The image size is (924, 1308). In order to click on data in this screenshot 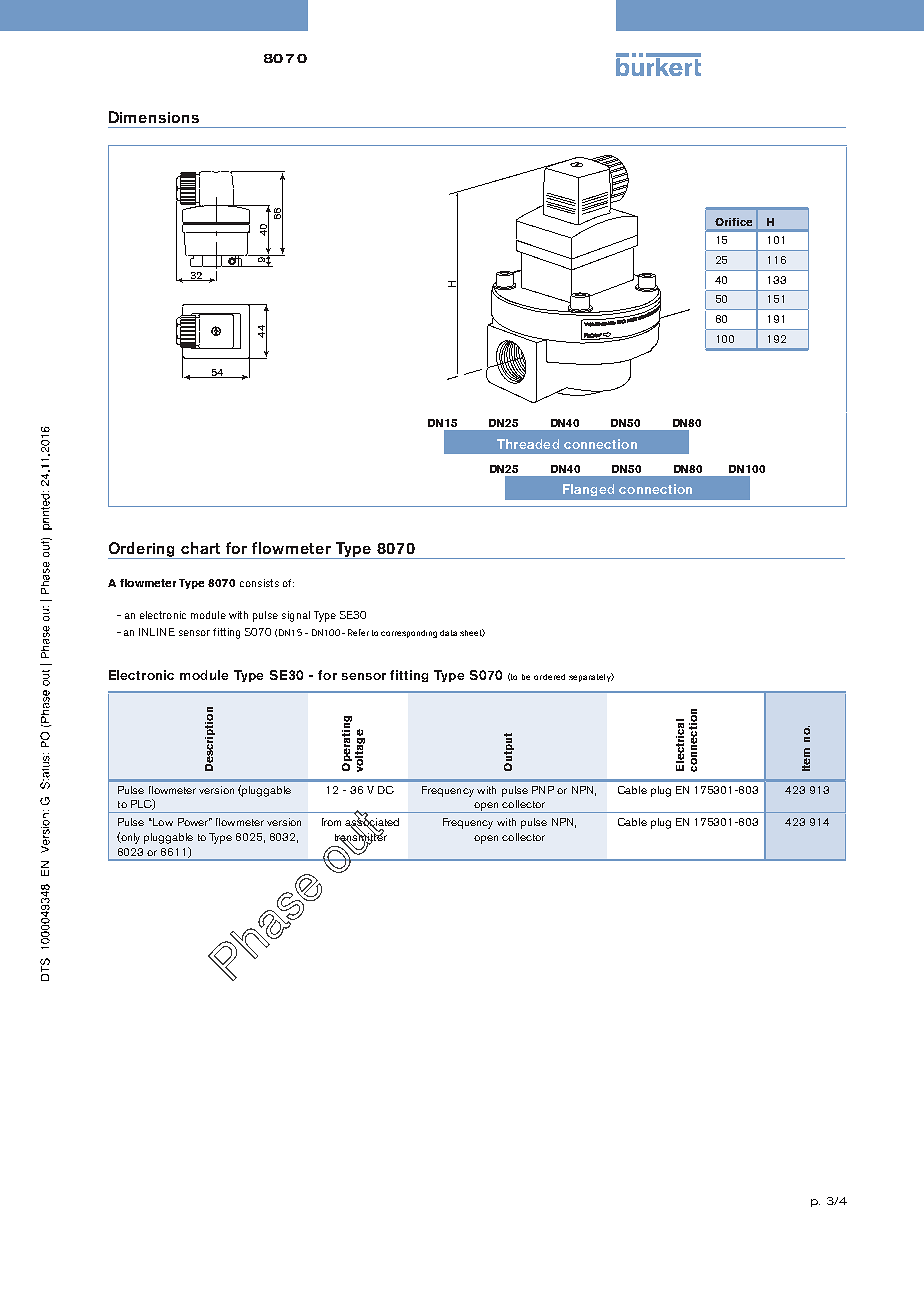, I will do `click(448, 633)`.
